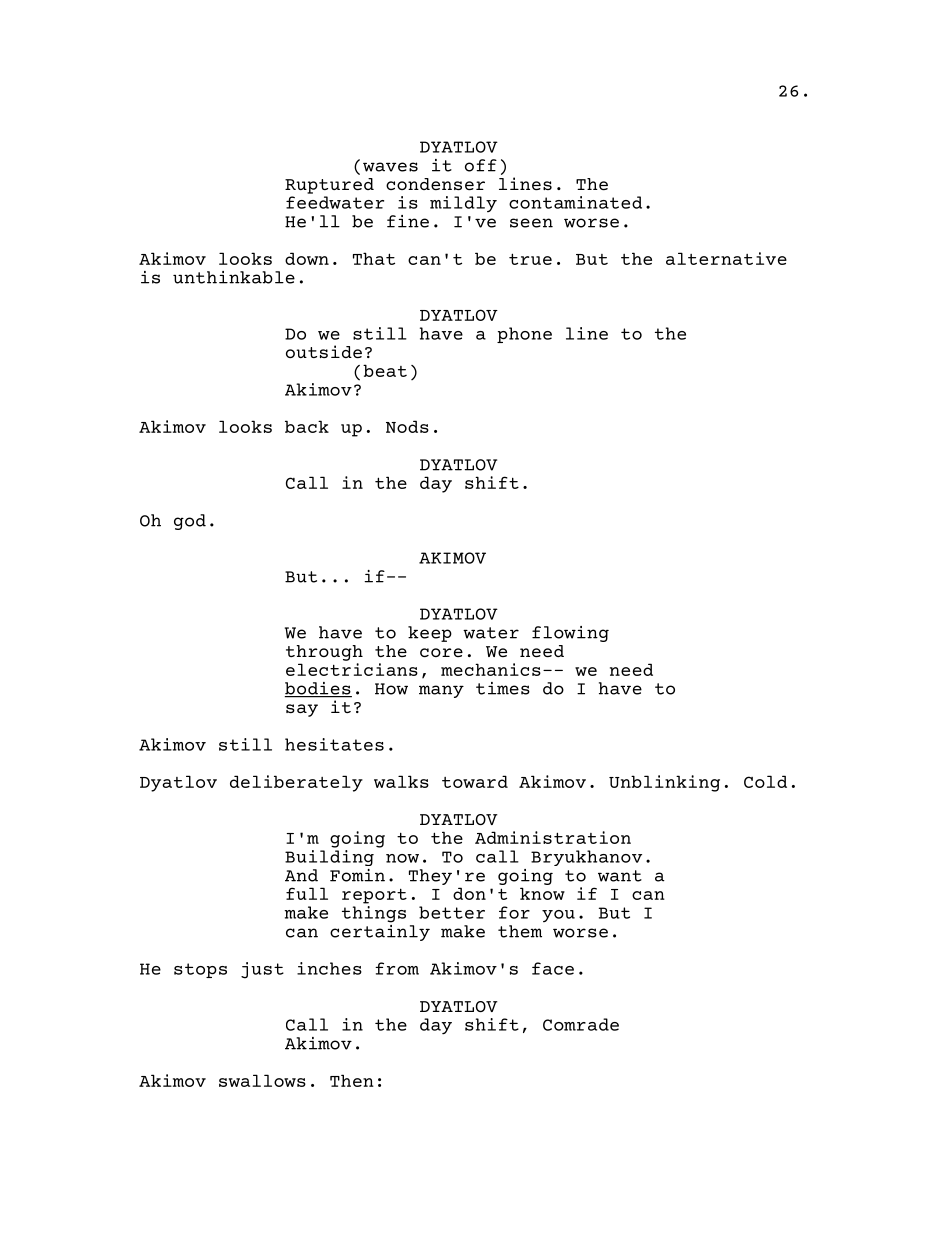 Image resolution: width=952 pixels, height=1233 pixels. I want to click on Comrade, so click(581, 1024).
